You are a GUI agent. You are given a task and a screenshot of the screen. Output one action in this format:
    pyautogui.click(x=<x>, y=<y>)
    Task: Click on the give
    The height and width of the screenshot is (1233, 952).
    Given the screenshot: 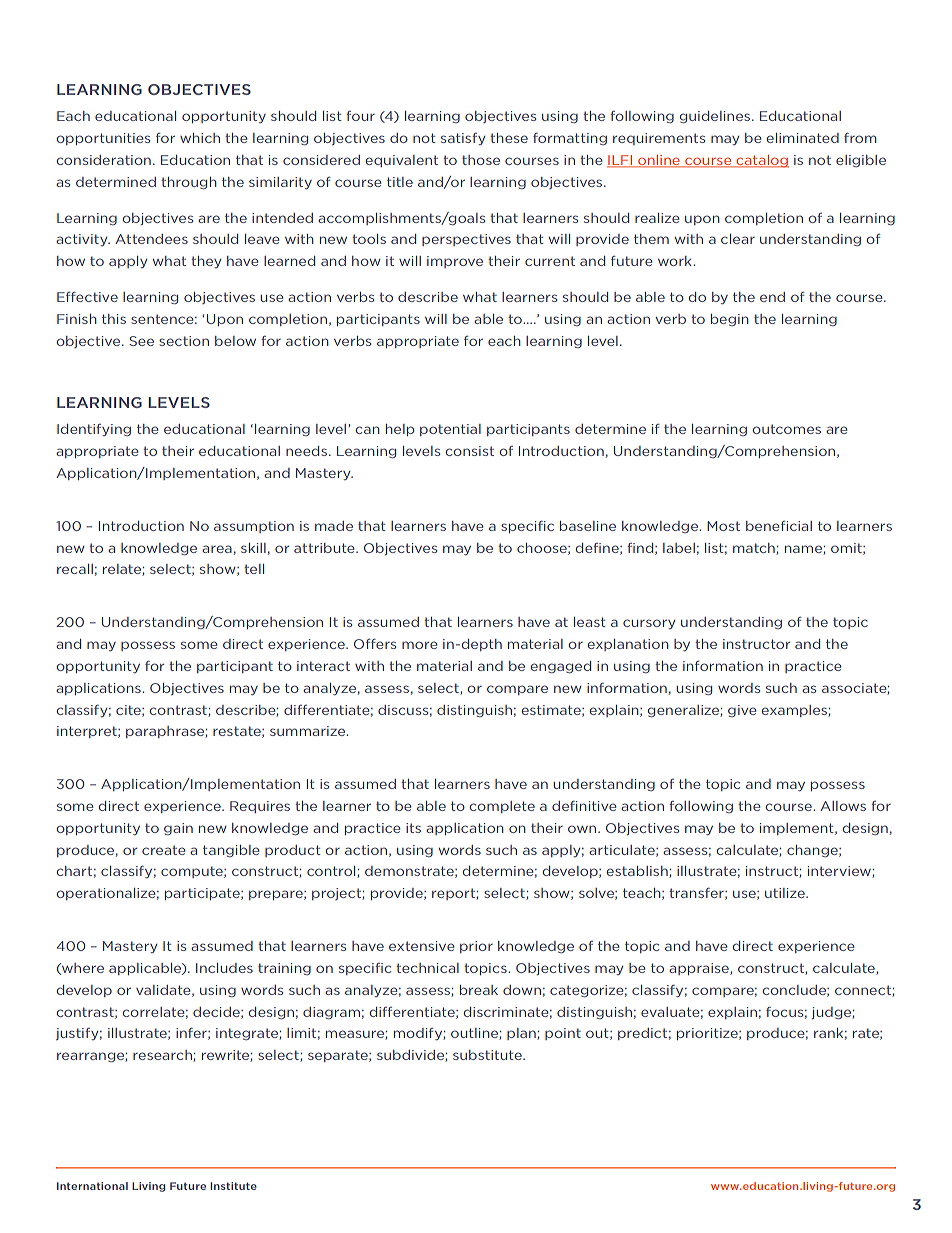 What is the action you would take?
    pyautogui.click(x=742, y=711)
